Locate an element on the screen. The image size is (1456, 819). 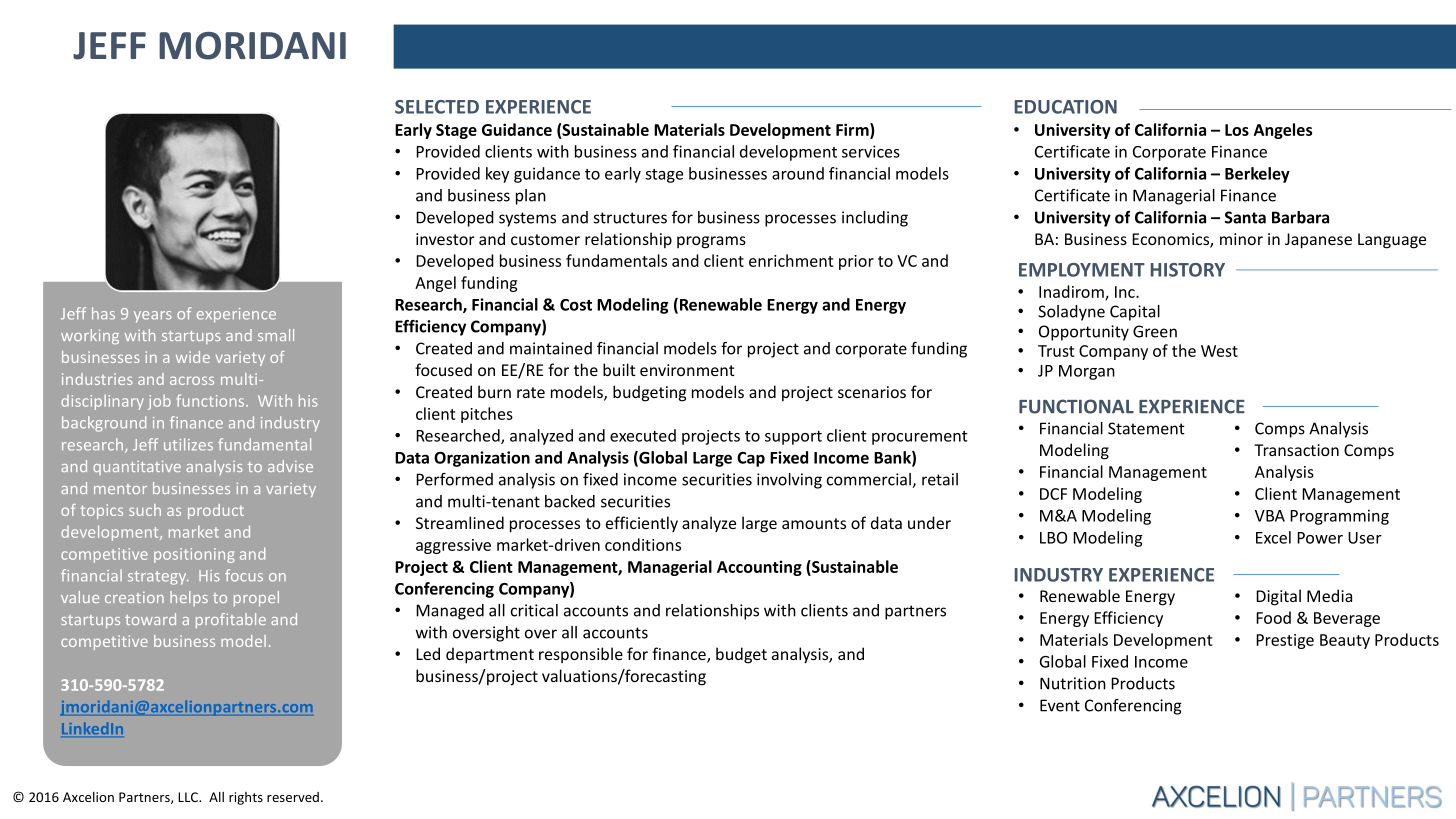
Los is located at coordinates (1237, 130).
